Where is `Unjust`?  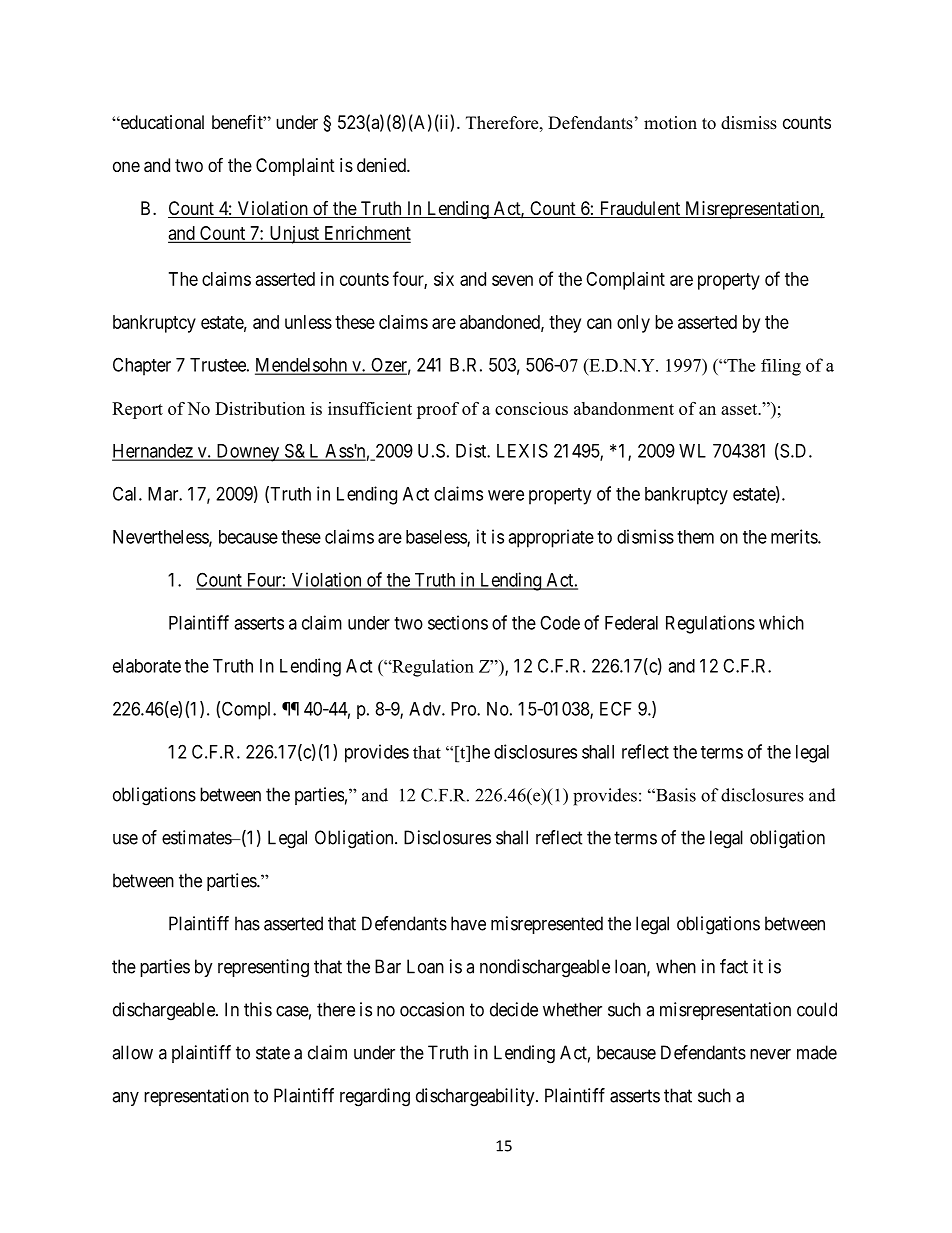
Unjust is located at coordinates (294, 235).
